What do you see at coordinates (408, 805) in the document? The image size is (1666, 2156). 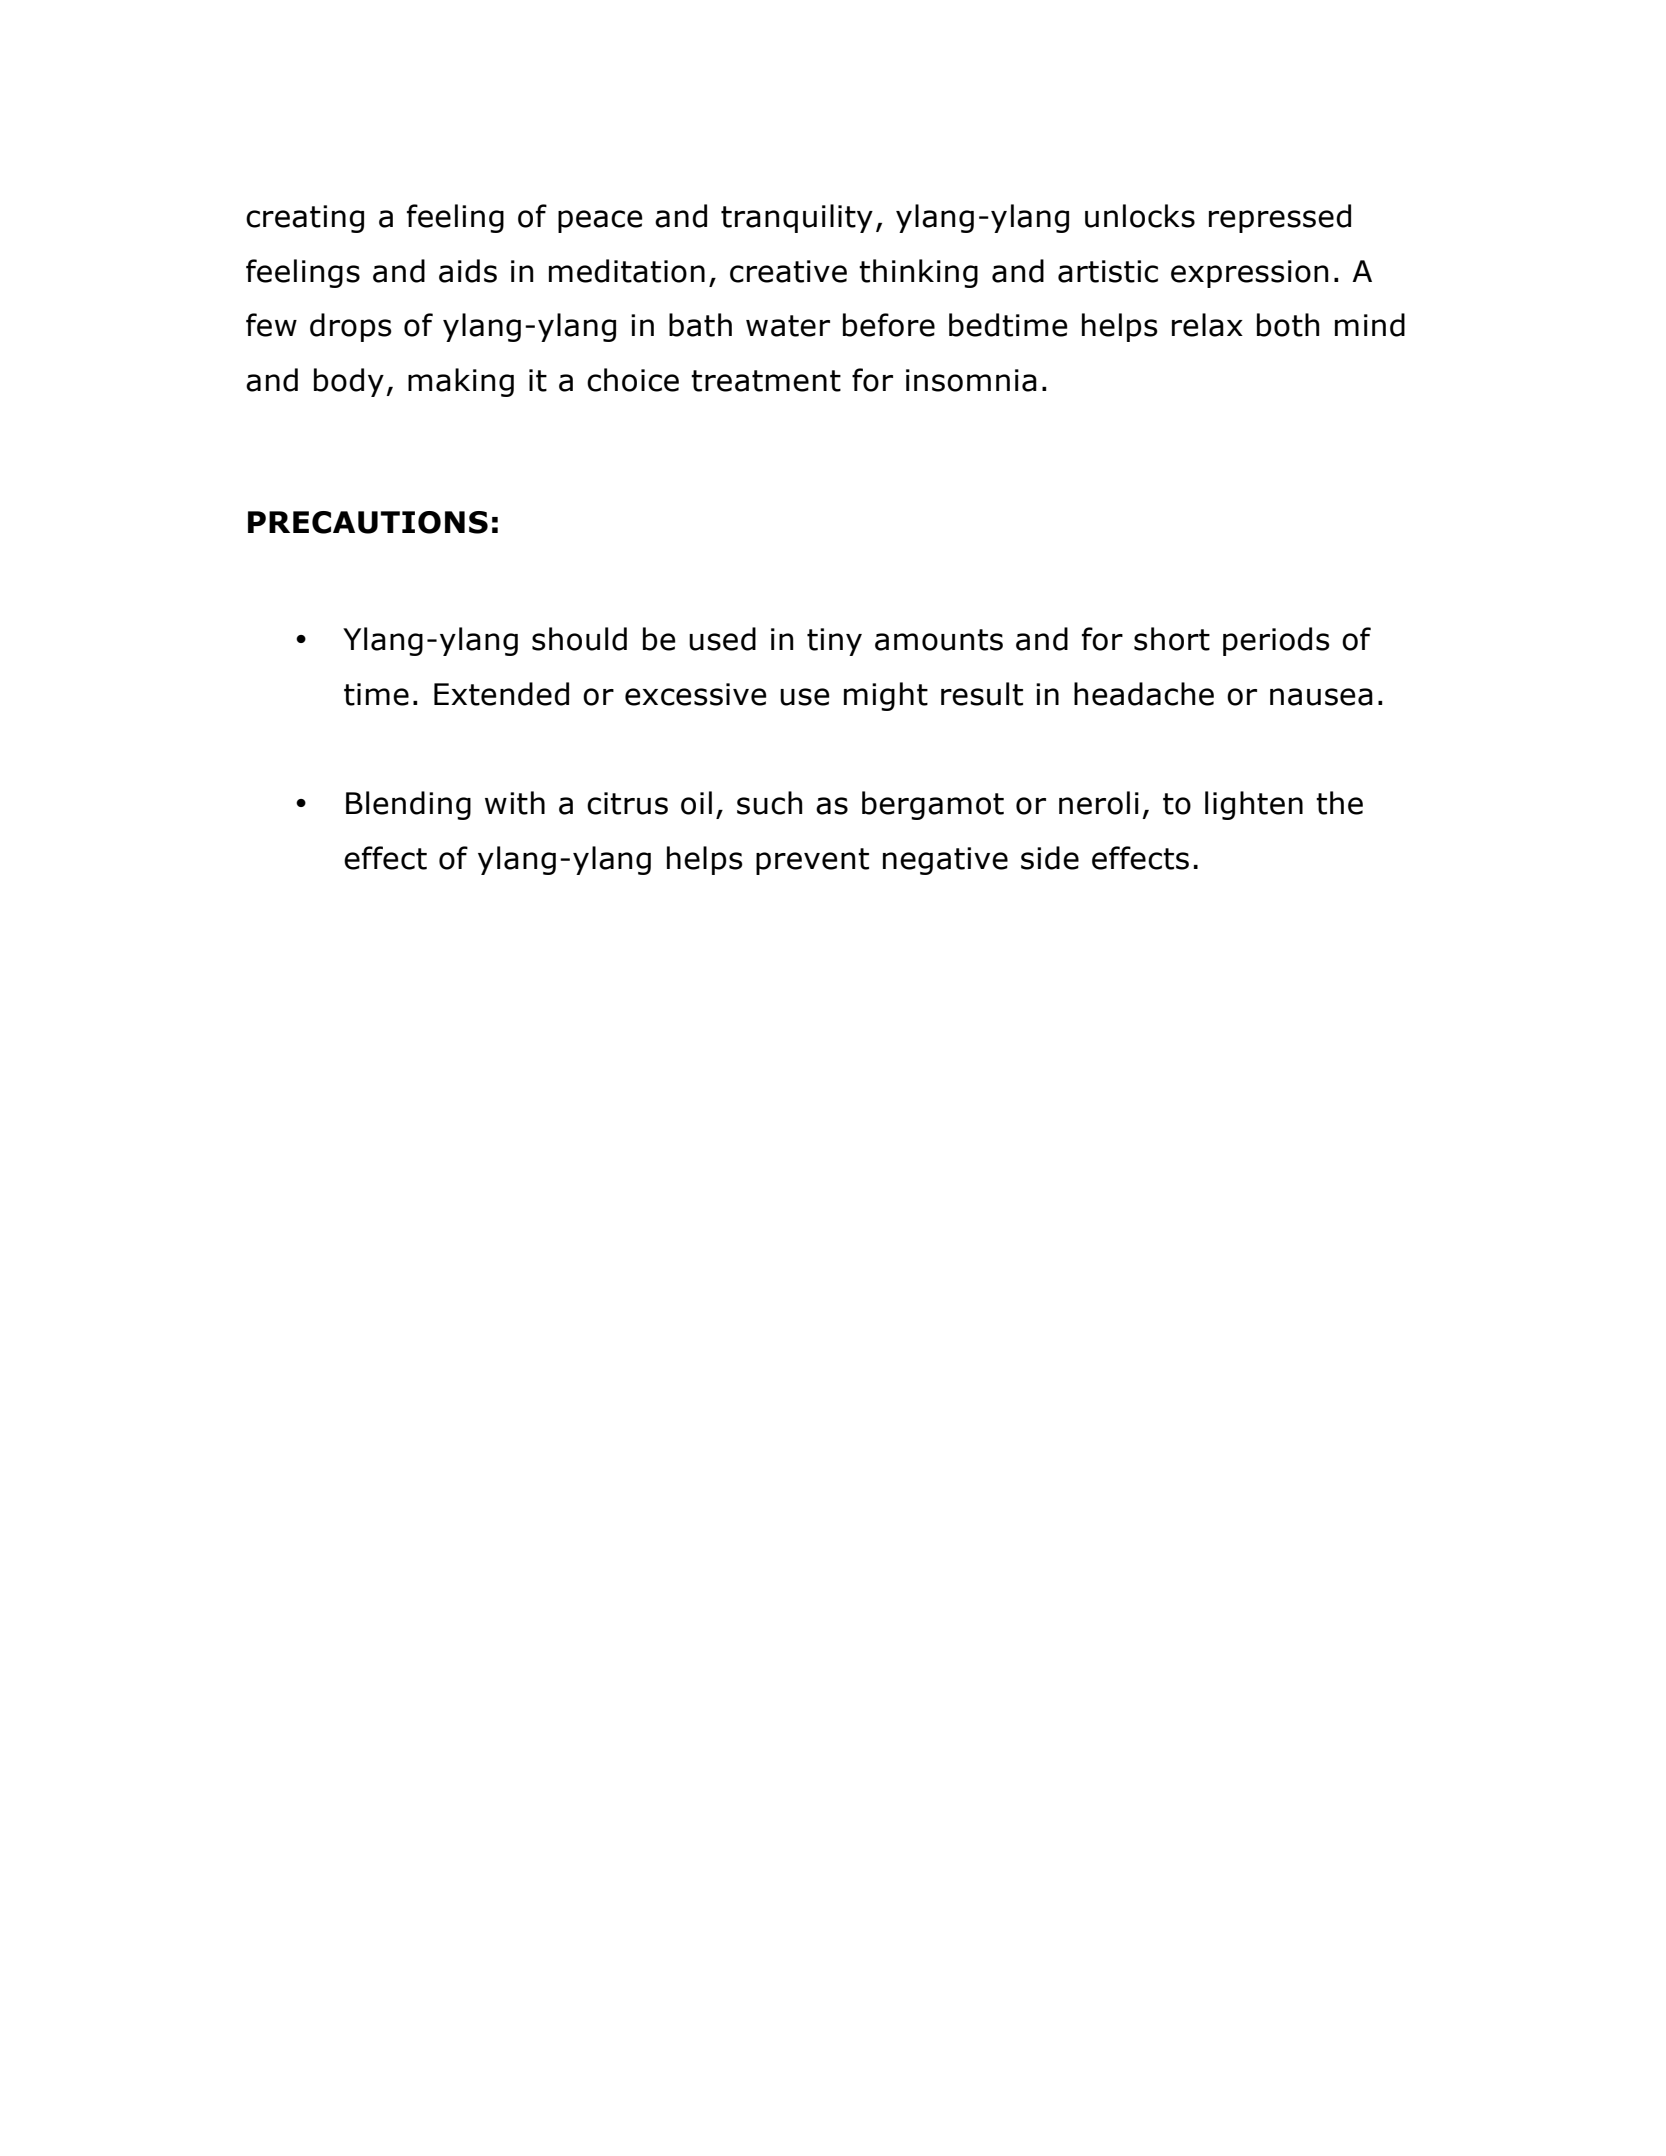 I see `Blending` at bounding box center [408, 805].
